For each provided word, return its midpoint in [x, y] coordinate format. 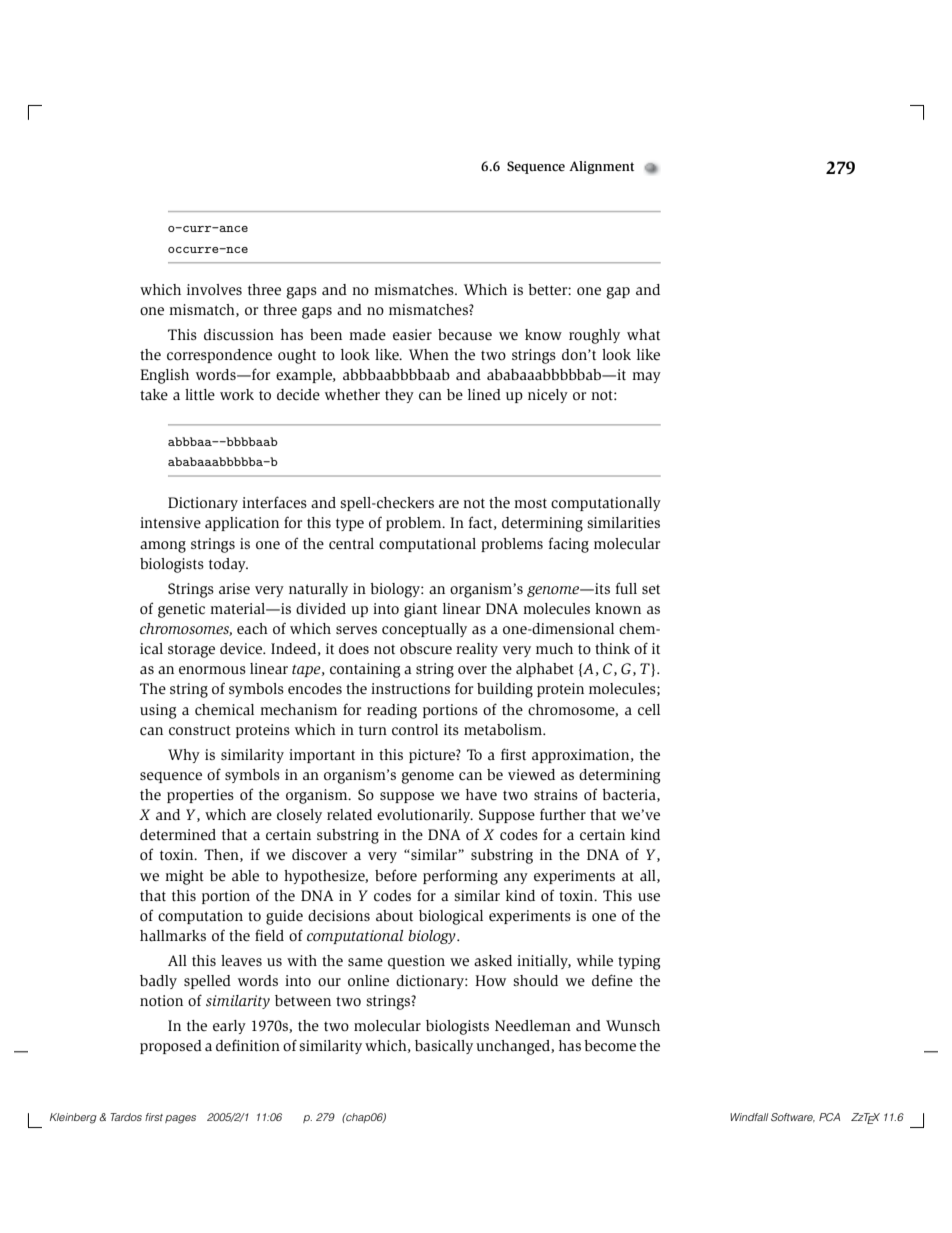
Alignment [601, 167]
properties [200, 796]
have [481, 794]
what [643, 334]
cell [649, 710]
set [651, 589]
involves [214, 290]
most [530, 503]
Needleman [533, 1025]
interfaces [274, 502]
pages [180, 1119]
